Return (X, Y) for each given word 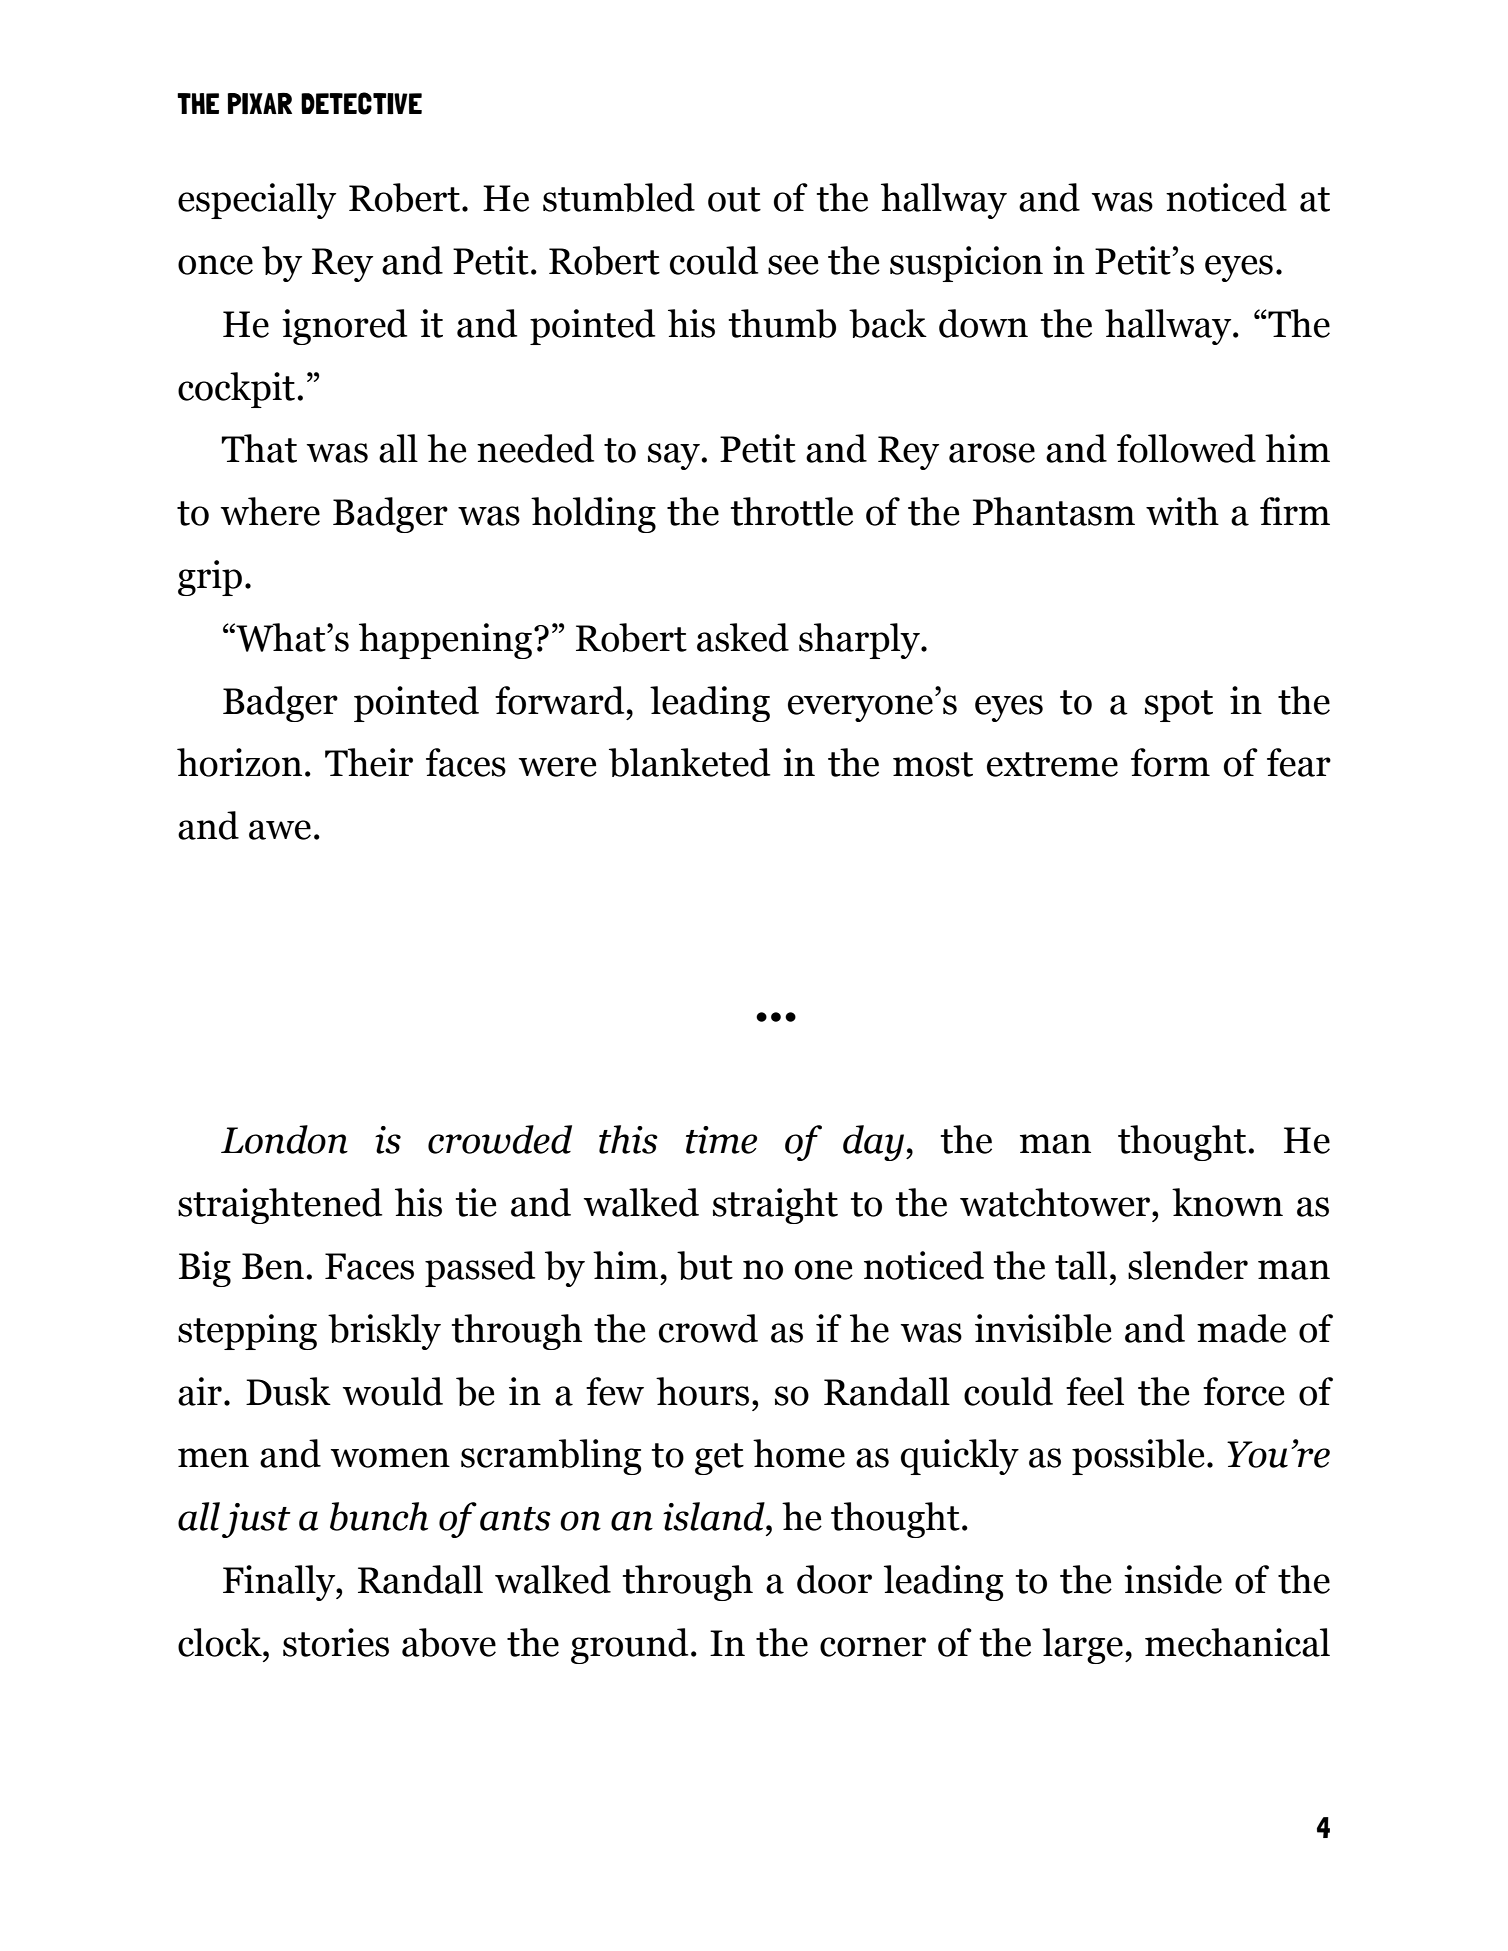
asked (743, 637)
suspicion (966, 264)
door (834, 1579)
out (734, 199)
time (721, 1140)
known (1227, 1202)
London (284, 1139)
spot (1179, 706)
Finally (280, 1583)
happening (445, 641)
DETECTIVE (361, 103)
